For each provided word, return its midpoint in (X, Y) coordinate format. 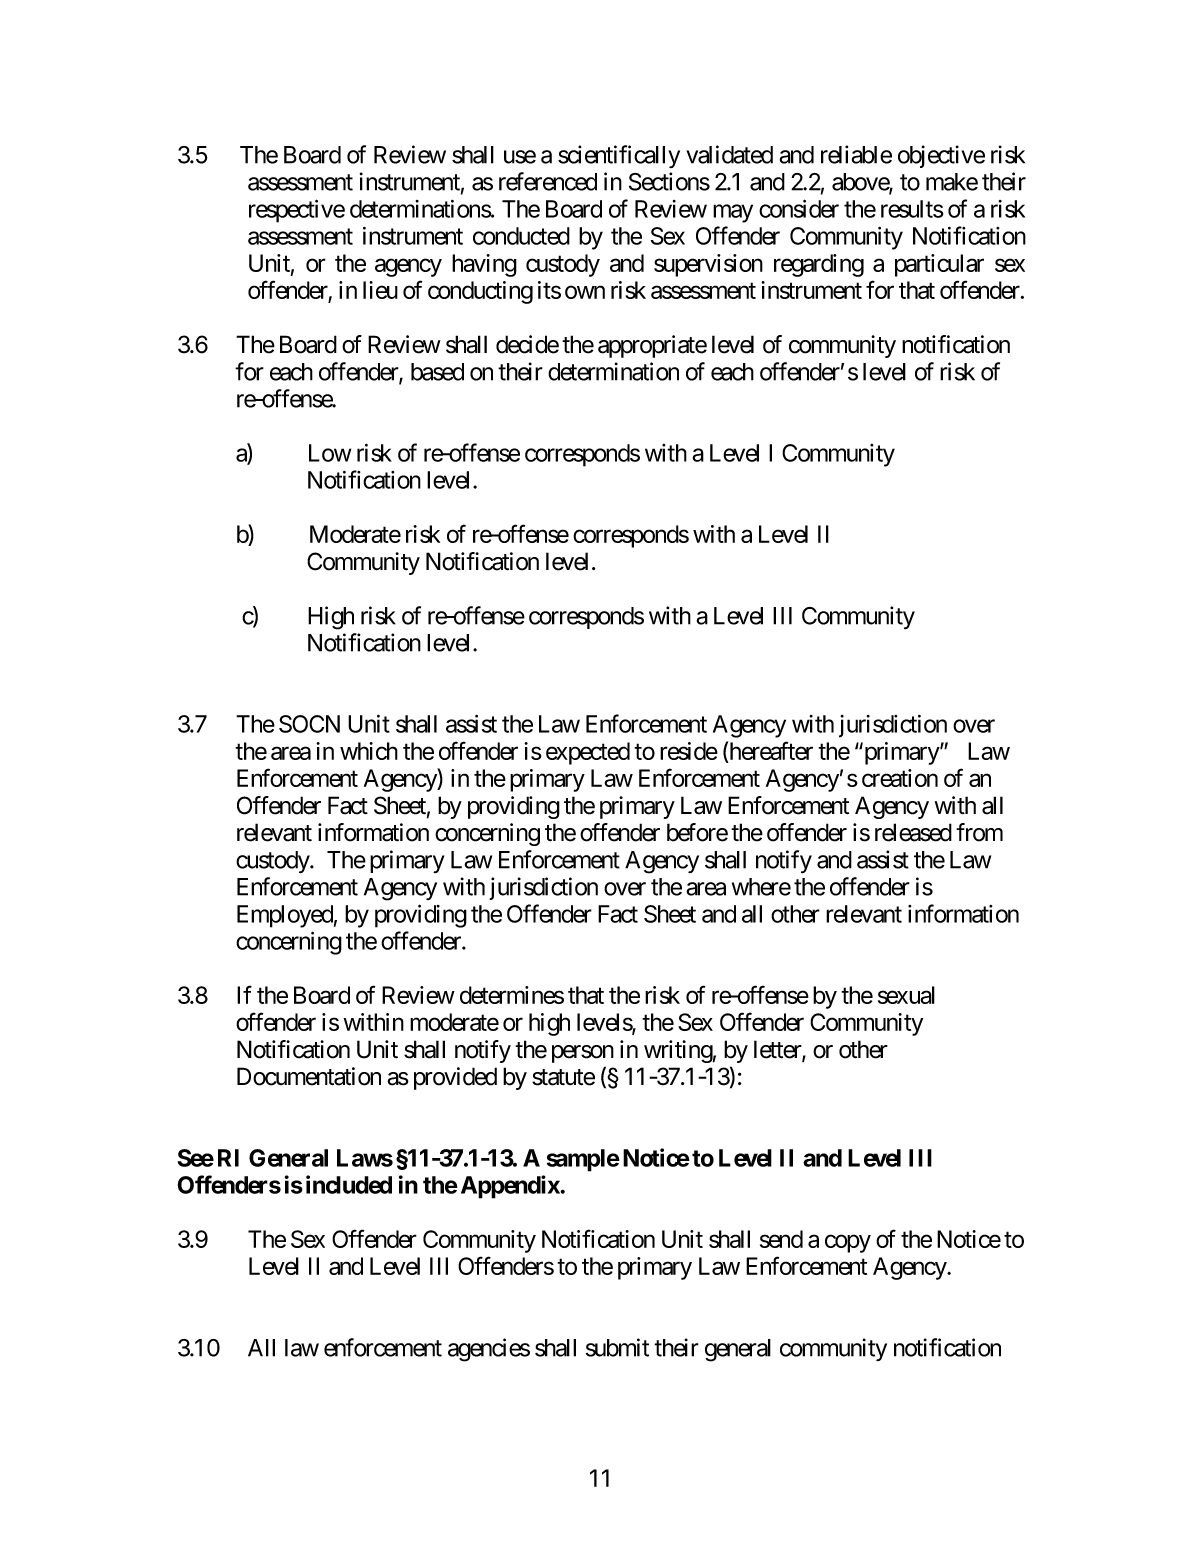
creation (900, 778)
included (349, 1184)
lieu (380, 290)
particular (939, 265)
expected (588, 753)
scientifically (619, 156)
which (369, 751)
